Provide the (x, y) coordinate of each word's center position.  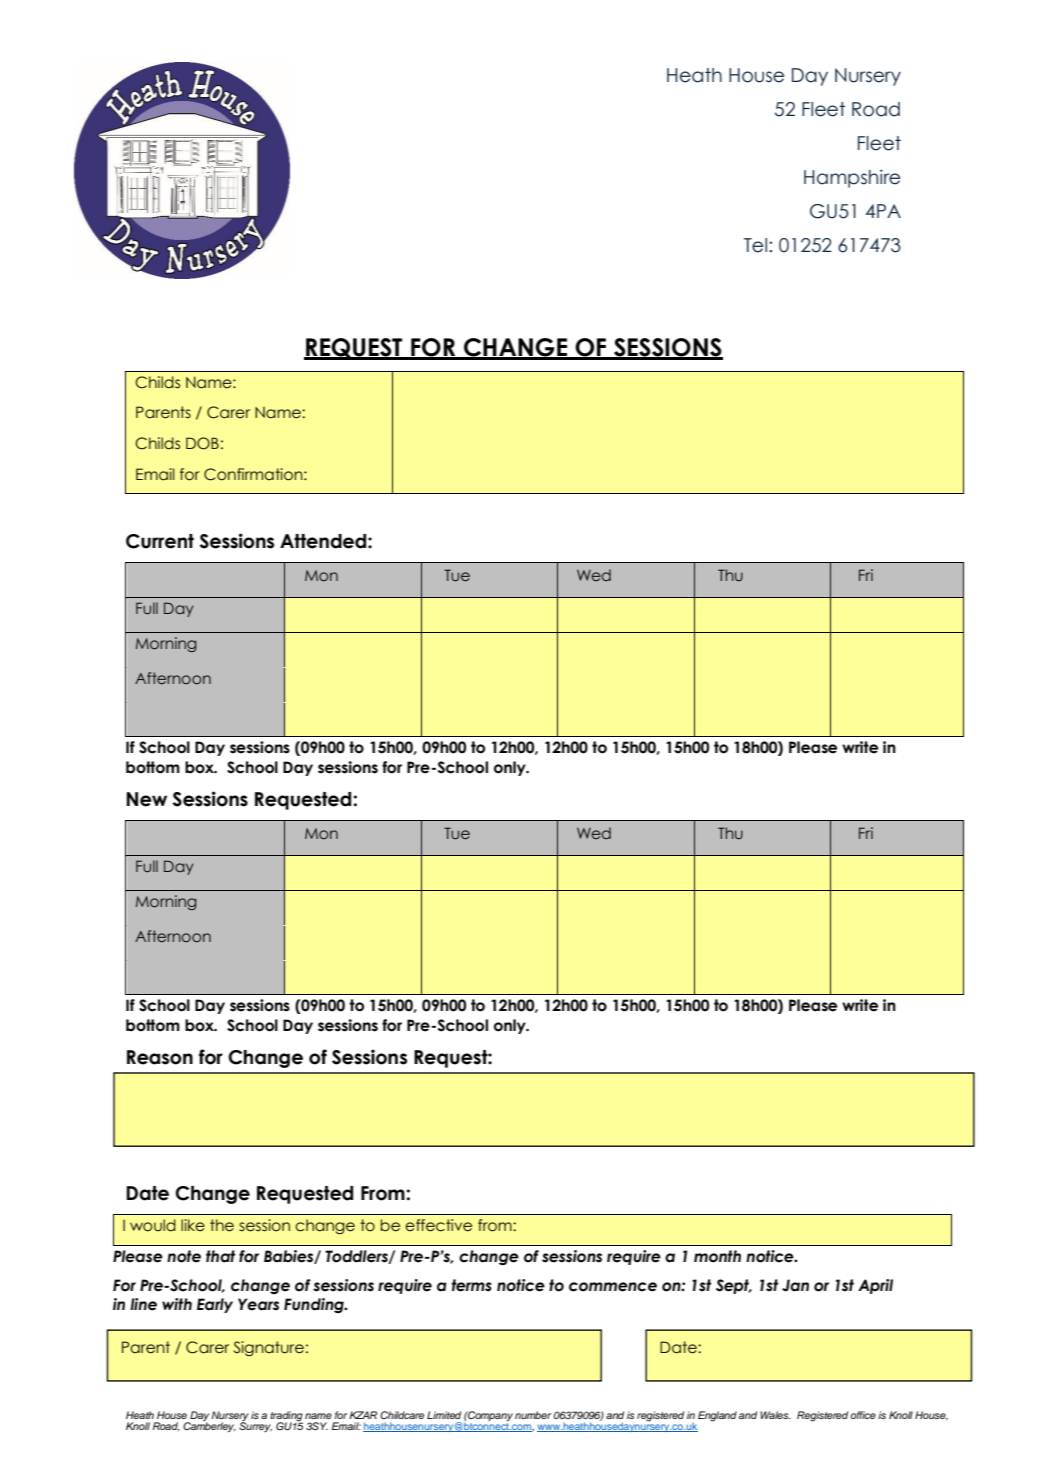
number (533, 1415)
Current (160, 541)
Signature (269, 1348)
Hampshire (852, 178)
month (717, 1256)
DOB (202, 443)
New (146, 799)
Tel (757, 245)
